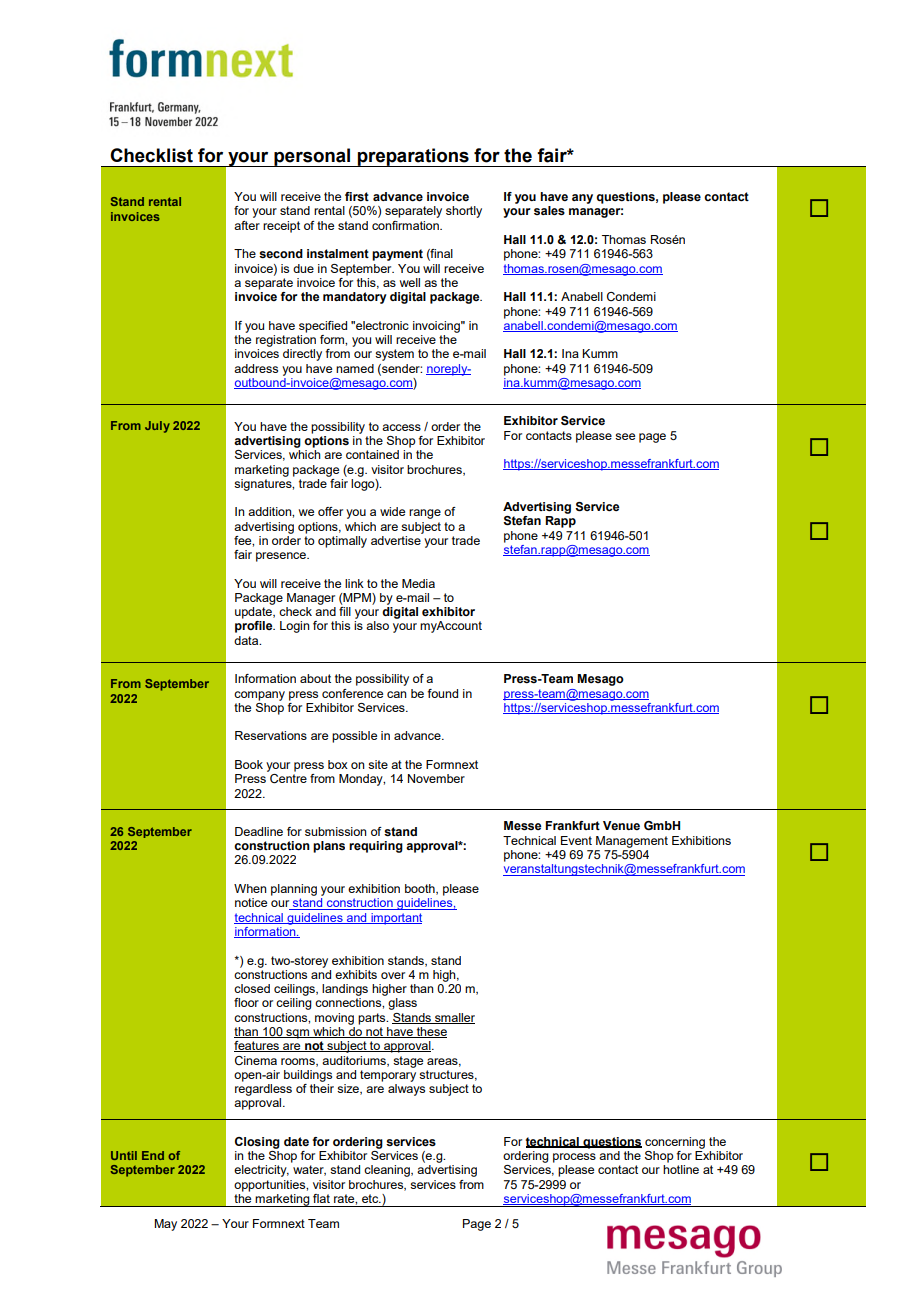 Image resolution: width=924 pixels, height=1308 pixels. Describe the element at coordinates (632, 842) in the screenshot. I see `Management` at that location.
